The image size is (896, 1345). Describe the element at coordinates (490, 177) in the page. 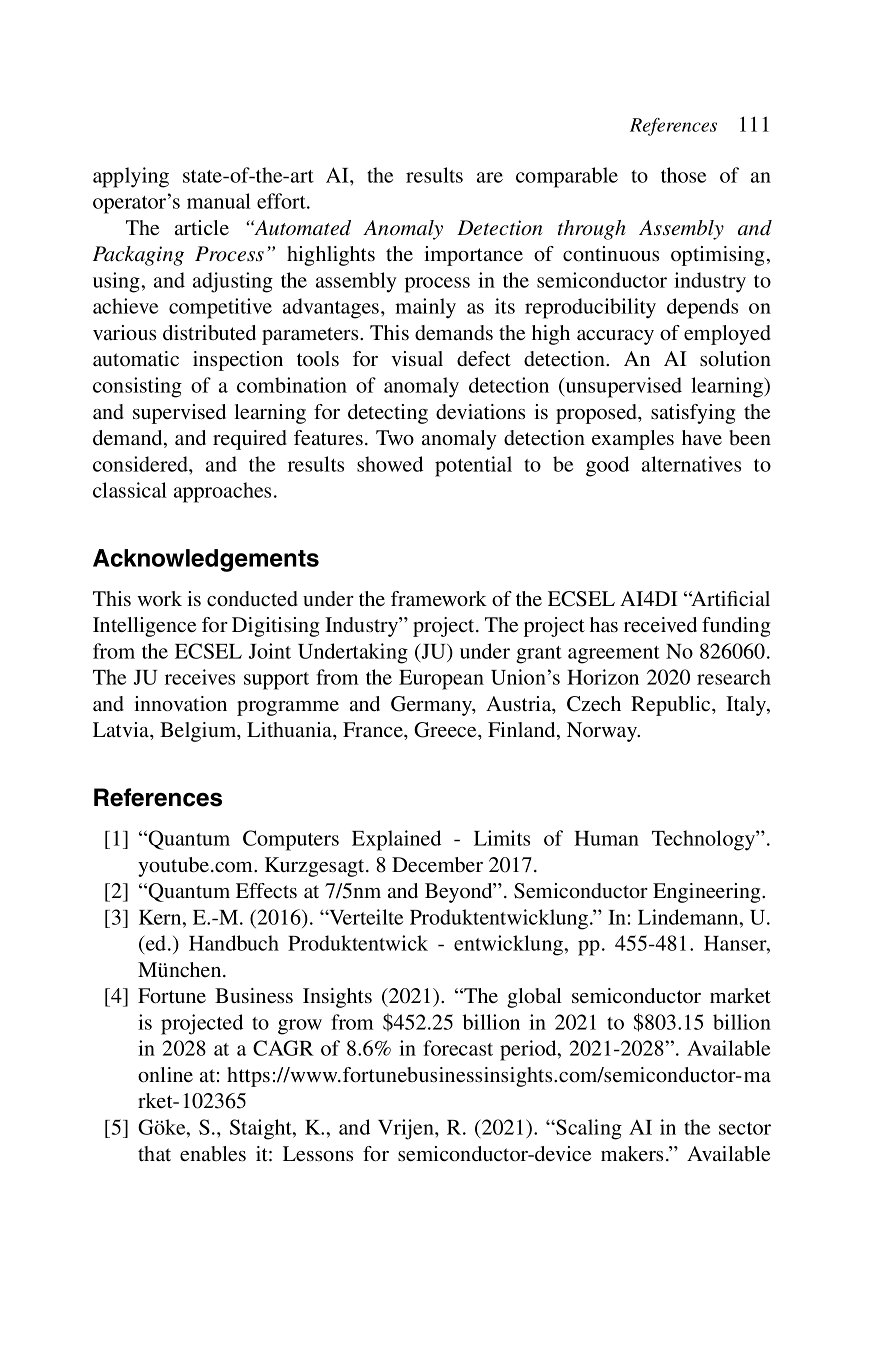

I see `are` at that location.
